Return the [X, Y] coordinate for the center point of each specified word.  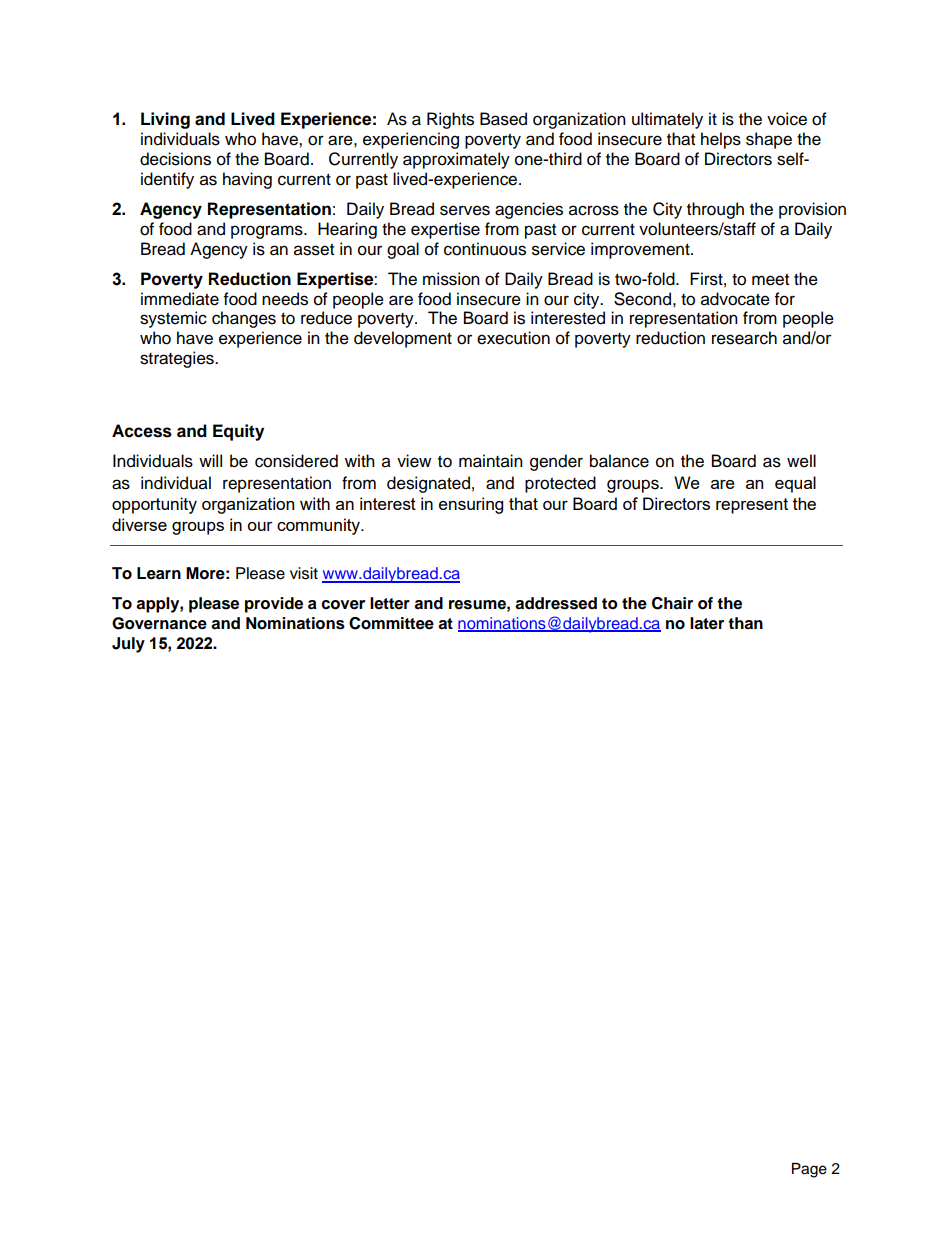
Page [809, 1170]
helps [721, 140]
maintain [491, 461]
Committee [391, 623]
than [745, 623]
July [128, 645]
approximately [456, 160]
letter [390, 603]
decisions [175, 159]
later [707, 623]
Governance [159, 623]
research [744, 338]
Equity [238, 432]
